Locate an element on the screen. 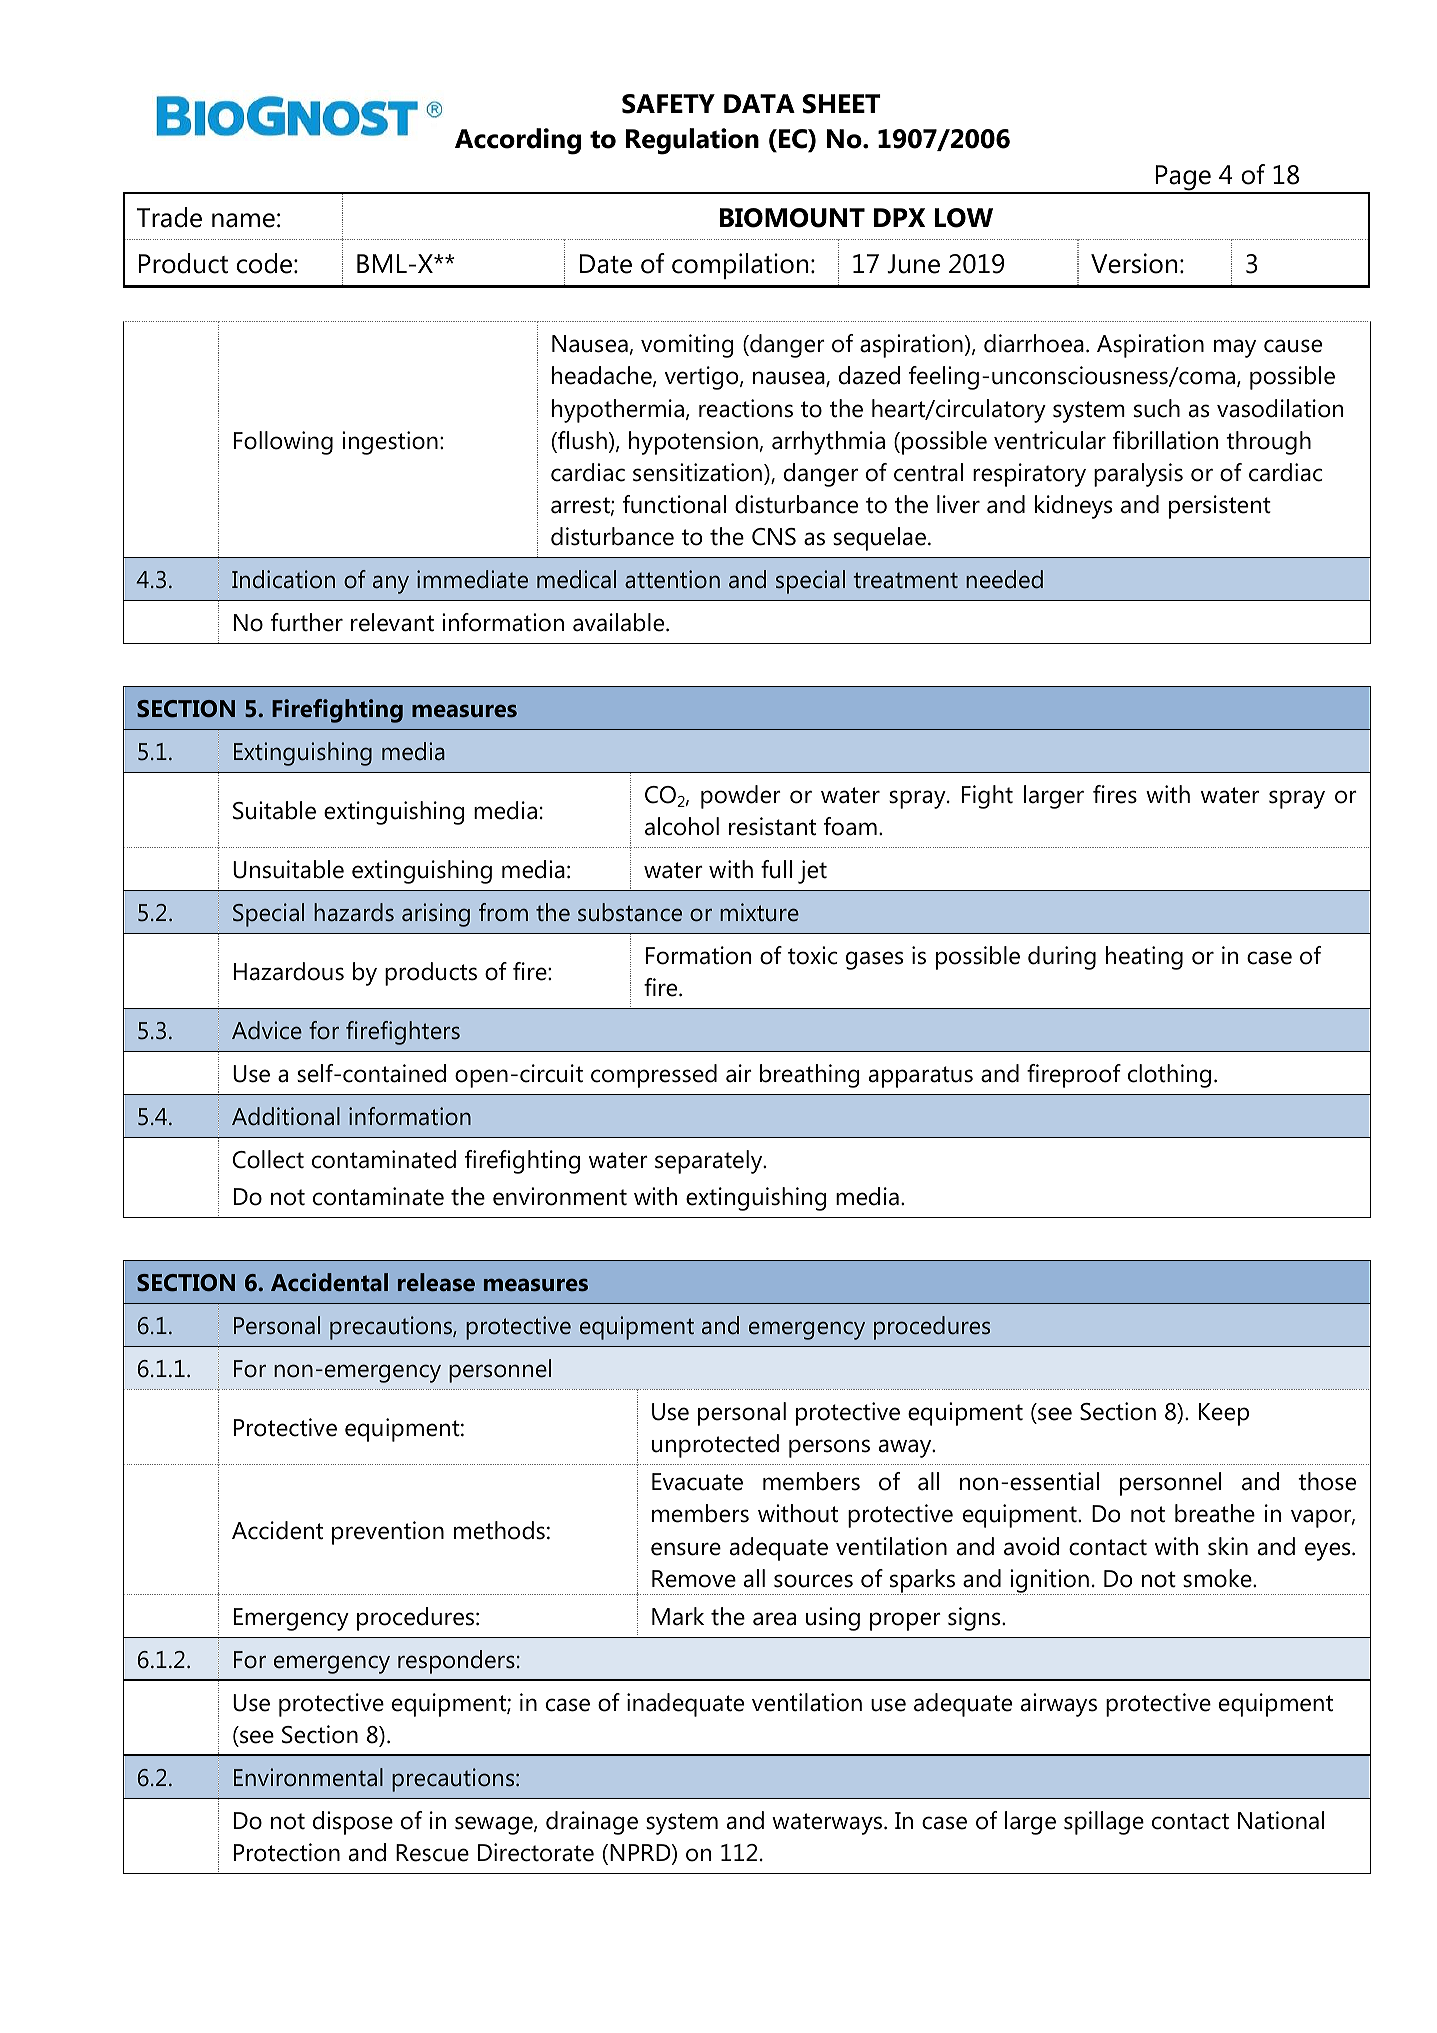 This screenshot has width=1437, height=2033. Regulation is located at coordinates (692, 141).
